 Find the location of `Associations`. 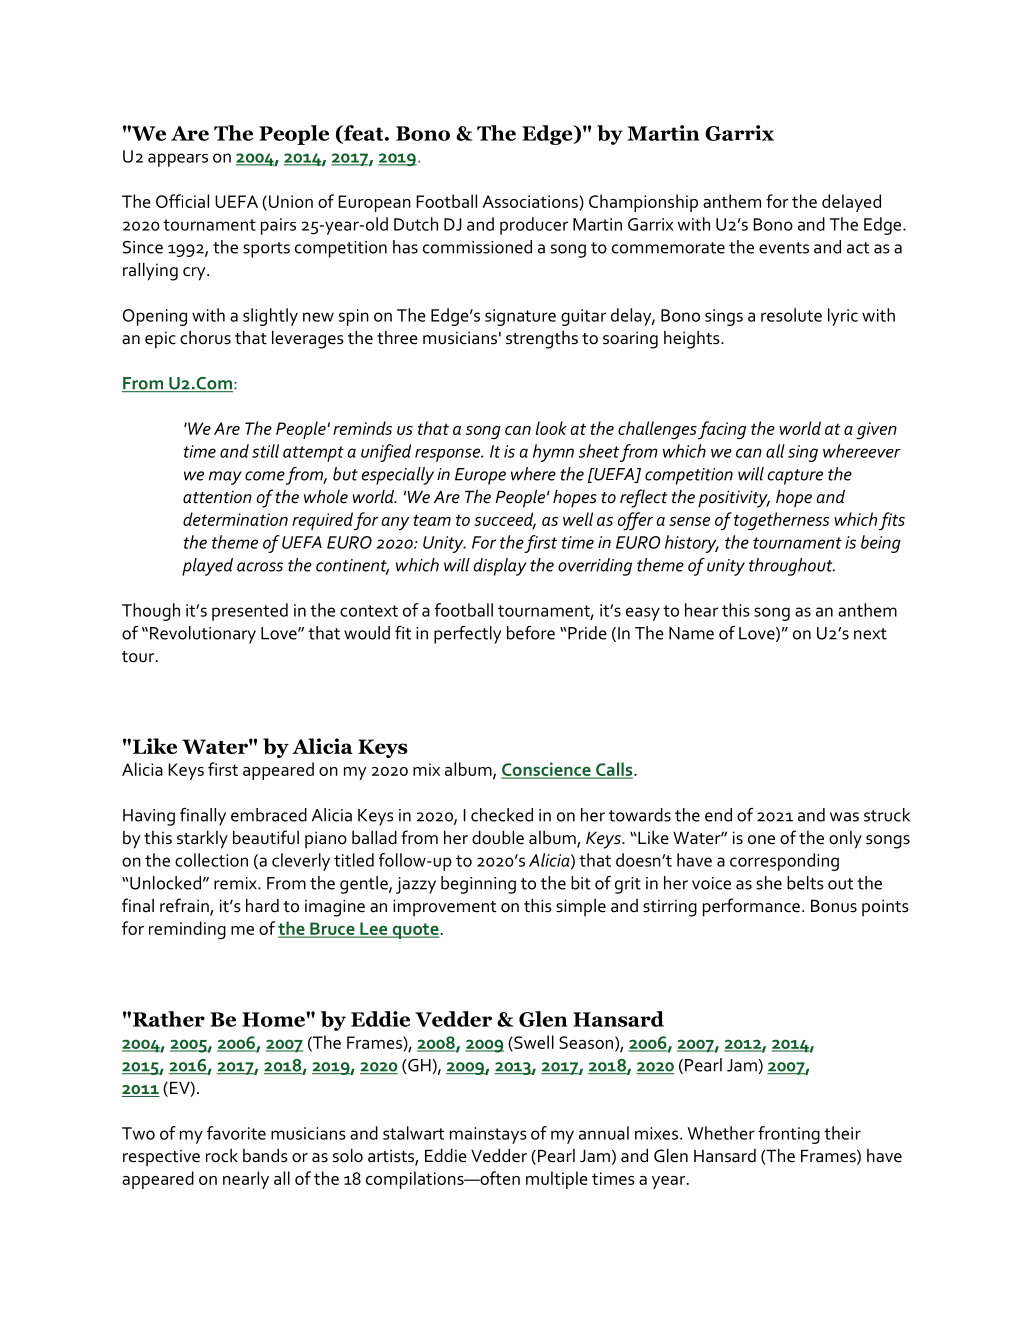

Associations is located at coordinates (531, 202).
